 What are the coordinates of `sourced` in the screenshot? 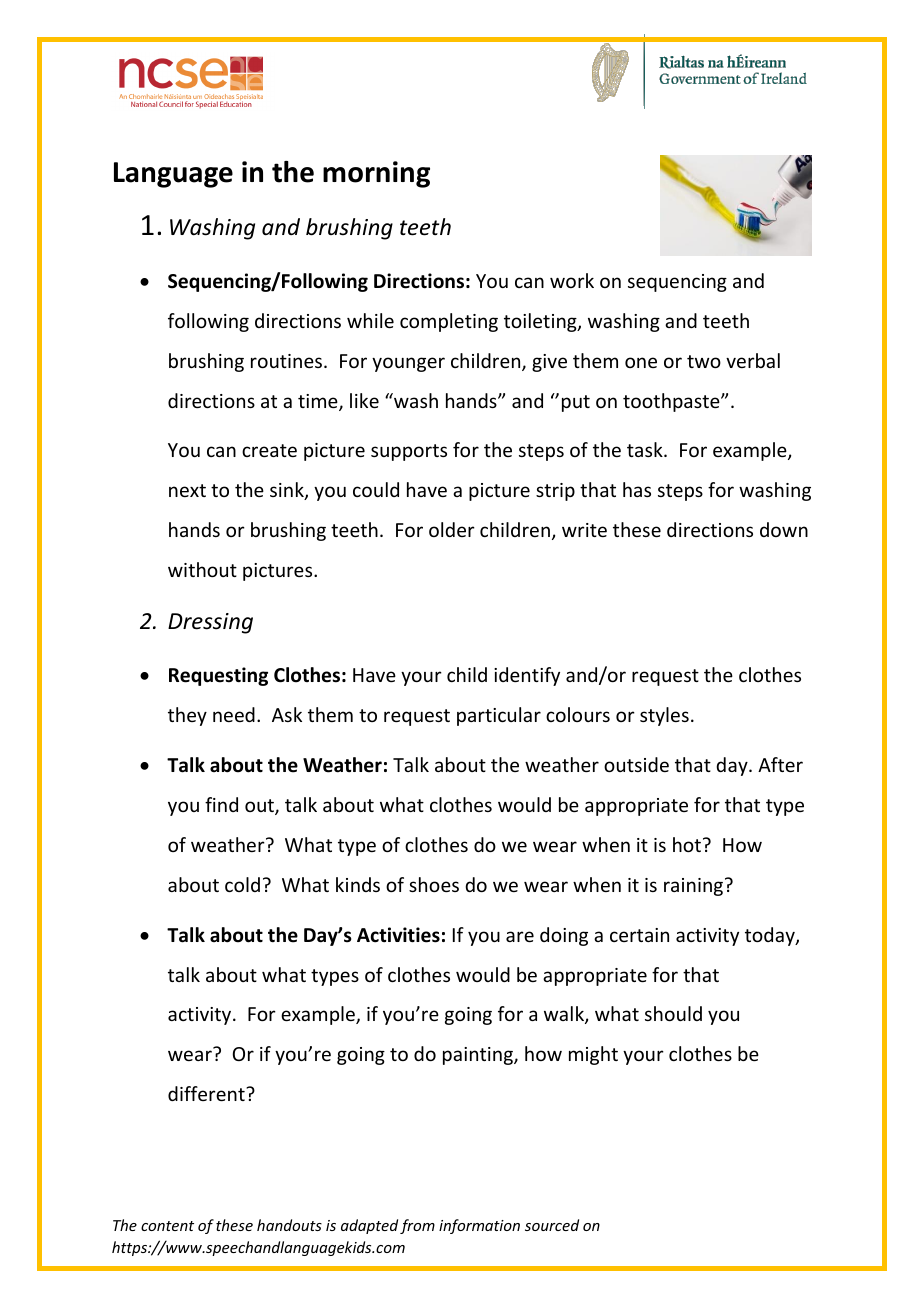 It's located at (552, 1225).
